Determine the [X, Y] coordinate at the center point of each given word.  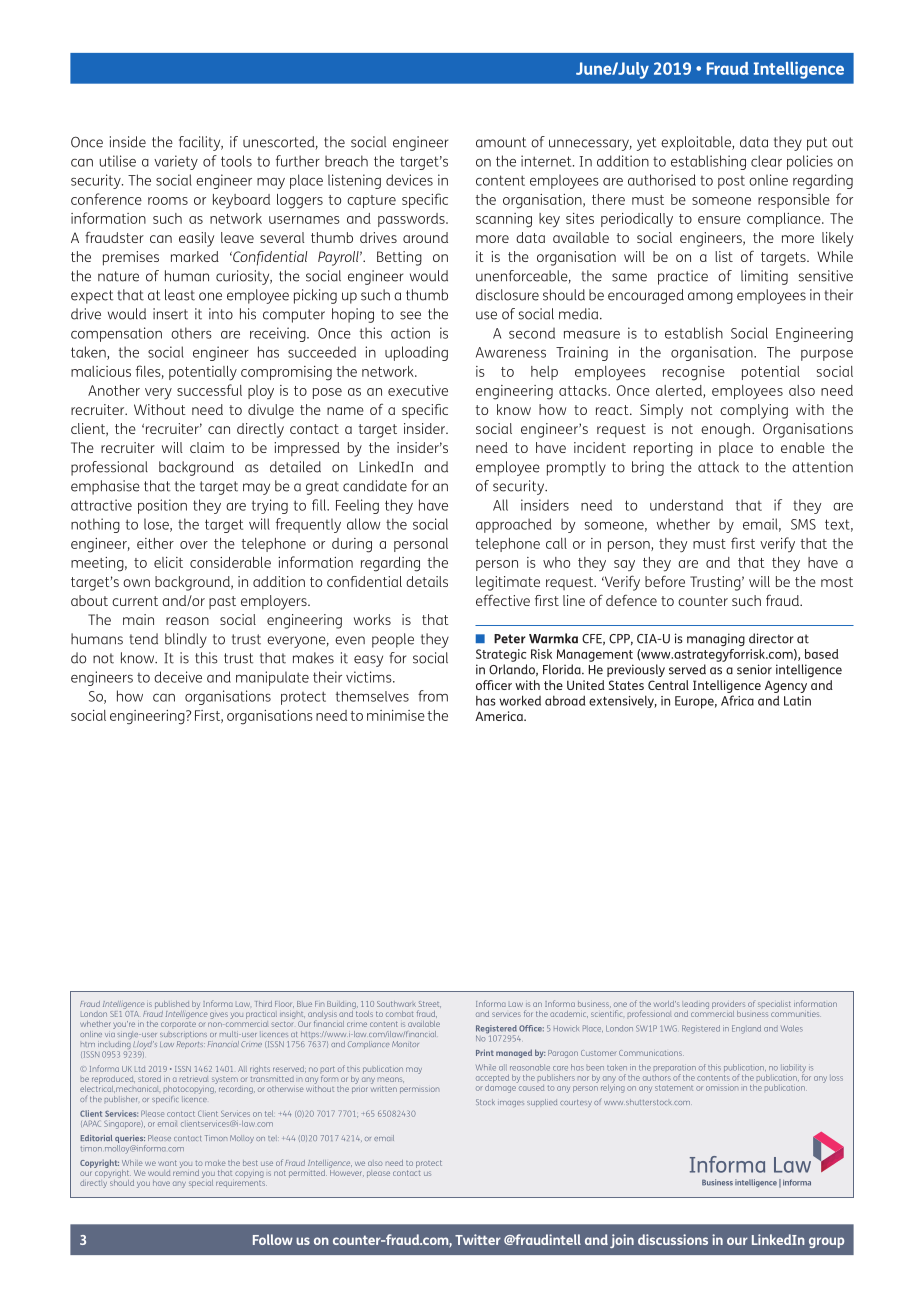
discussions [673, 1239]
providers [728, 1005]
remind [186, 1171]
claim [207, 447]
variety [176, 162]
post [731, 182]
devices [409, 180]
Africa [737, 700]
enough [727, 430]
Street [430, 1004]
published [172, 1005]
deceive [178, 677]
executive [418, 390]
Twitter [478, 1239]
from [433, 696]
